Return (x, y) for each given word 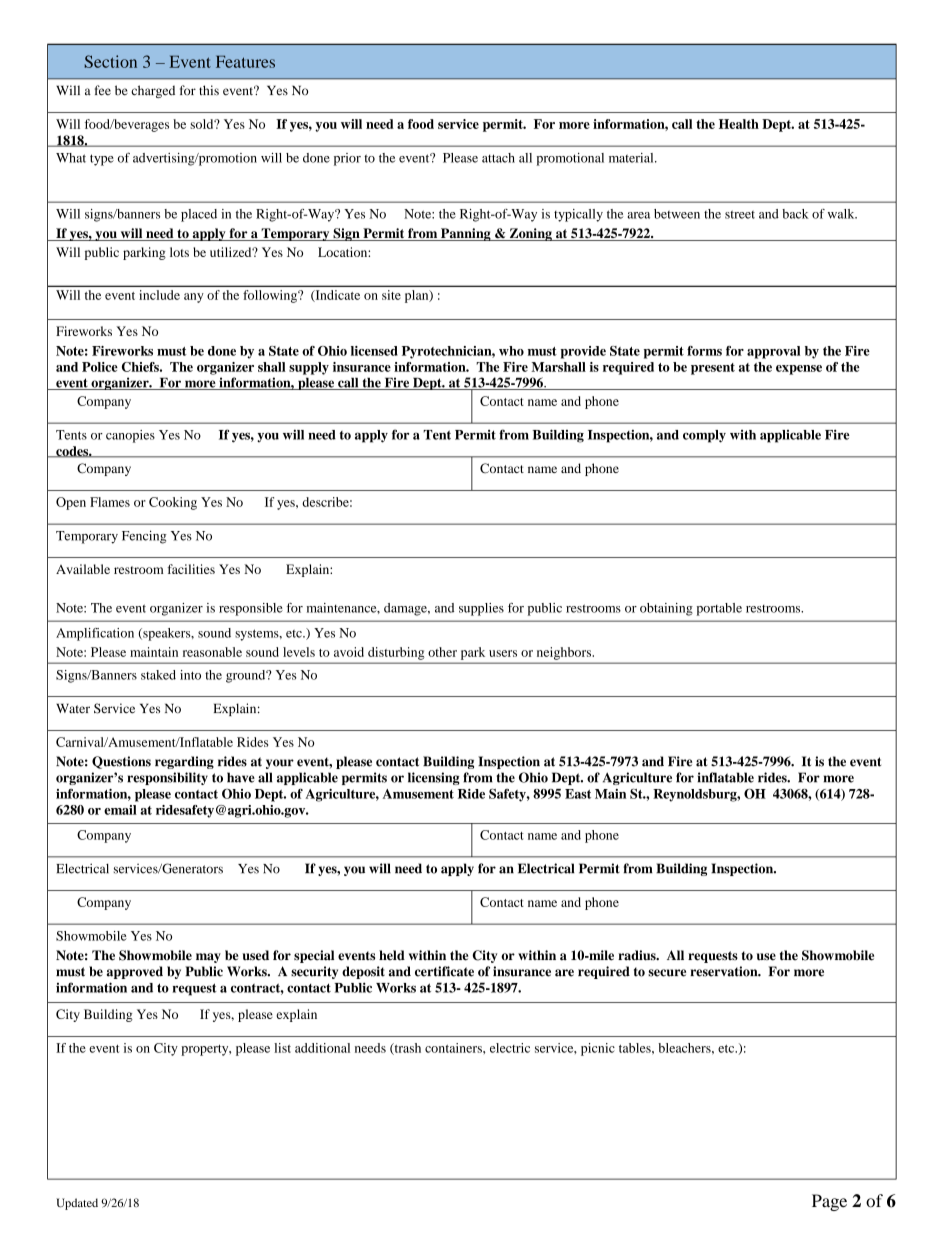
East (578, 794)
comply (704, 436)
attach (498, 158)
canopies (130, 436)
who (511, 351)
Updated (77, 1204)
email (120, 810)
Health (739, 124)
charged (153, 91)
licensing (433, 778)
